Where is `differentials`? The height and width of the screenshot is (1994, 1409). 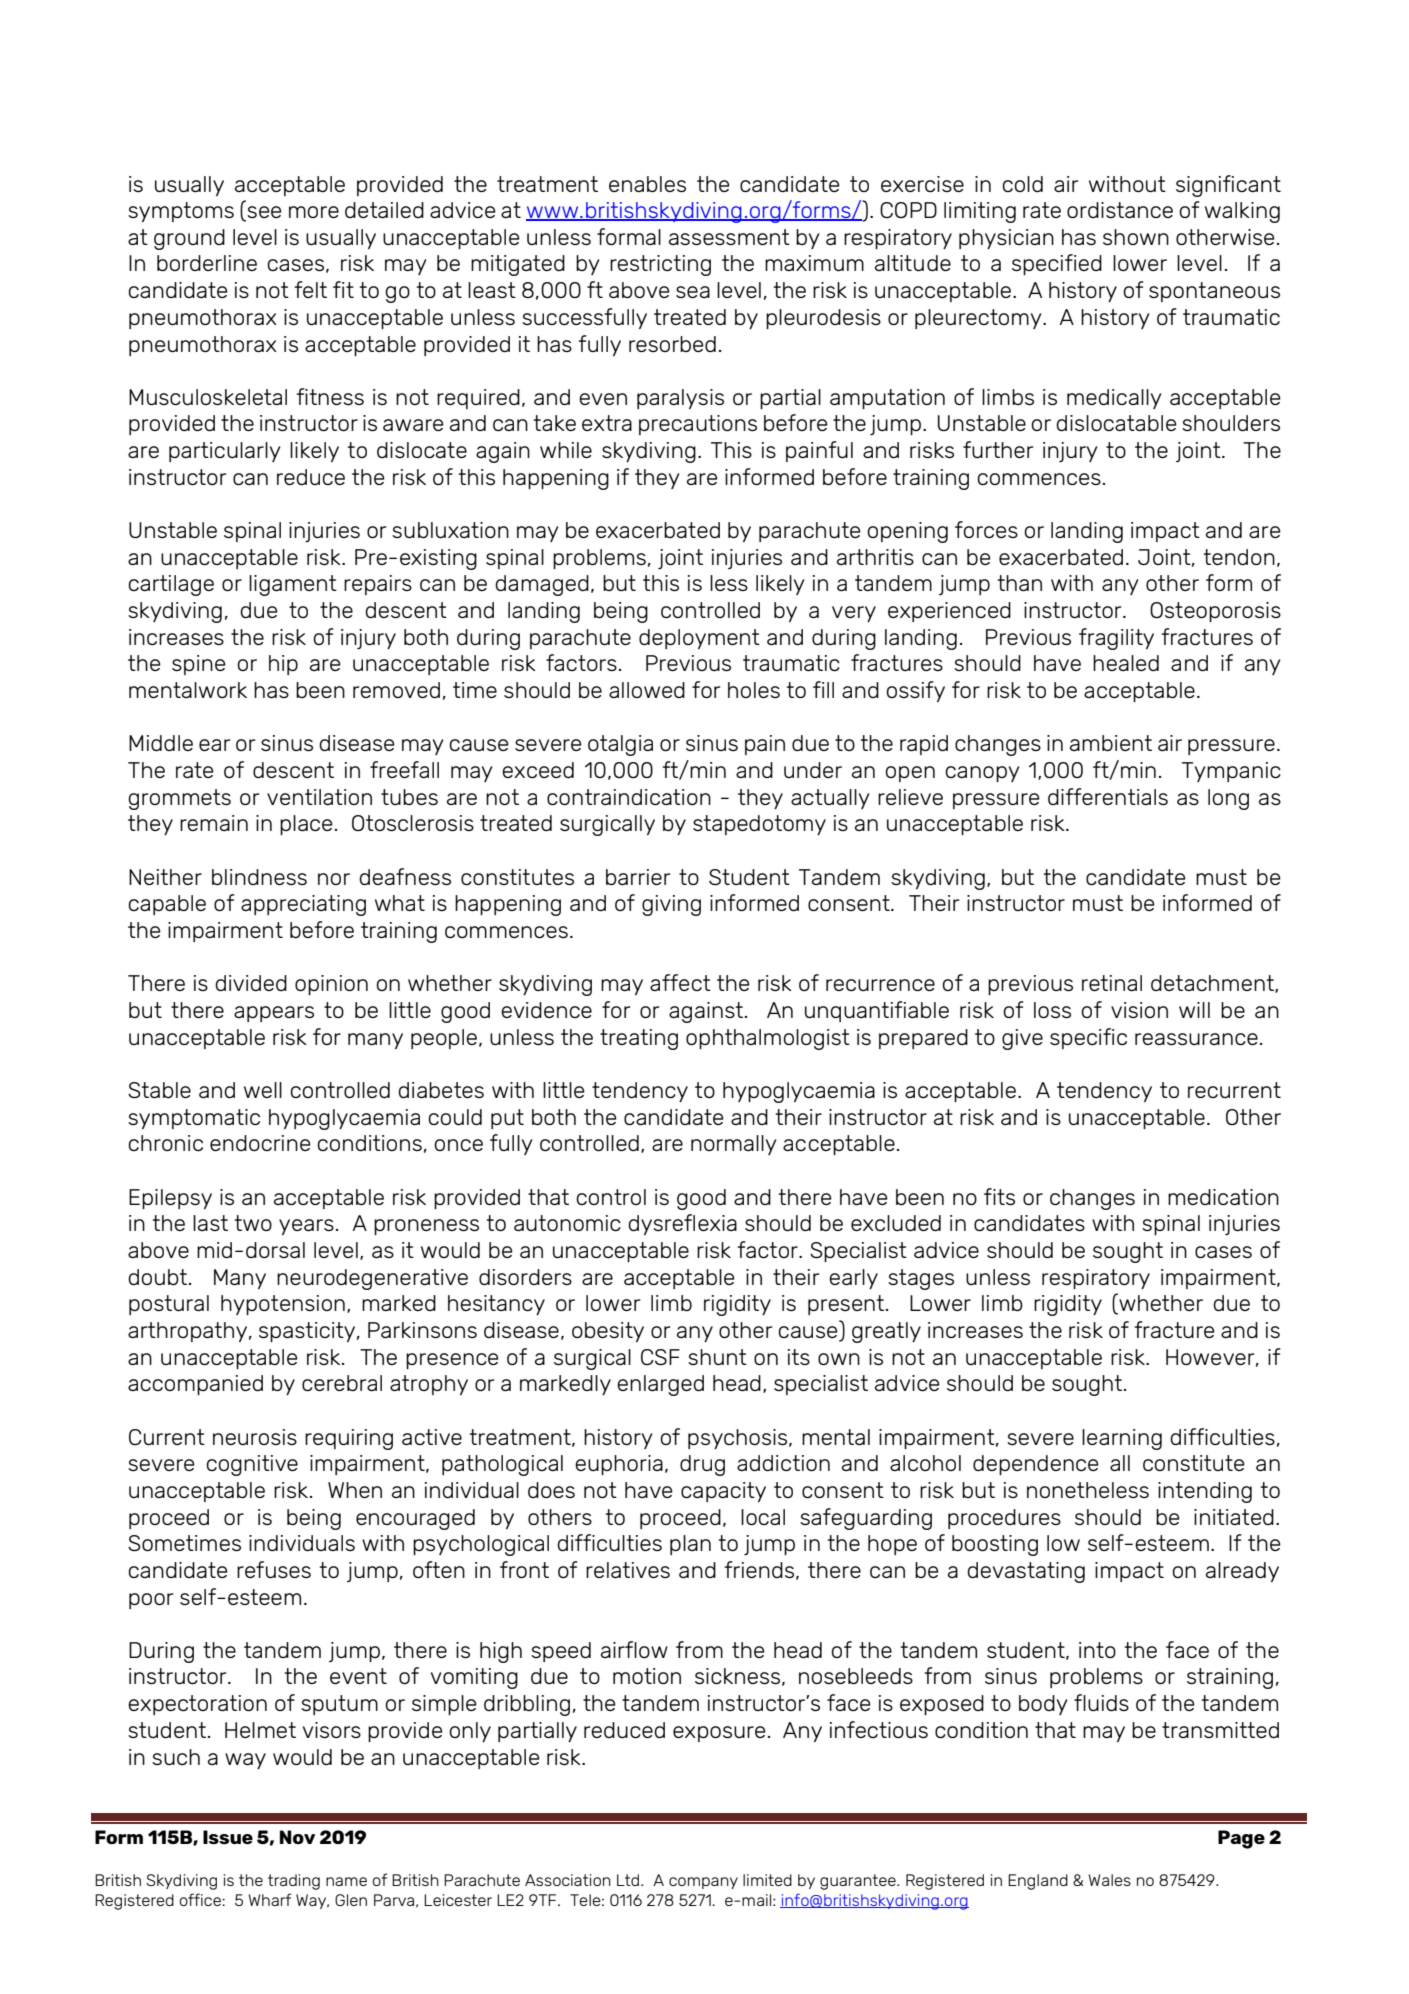
differentials is located at coordinates (1108, 796).
